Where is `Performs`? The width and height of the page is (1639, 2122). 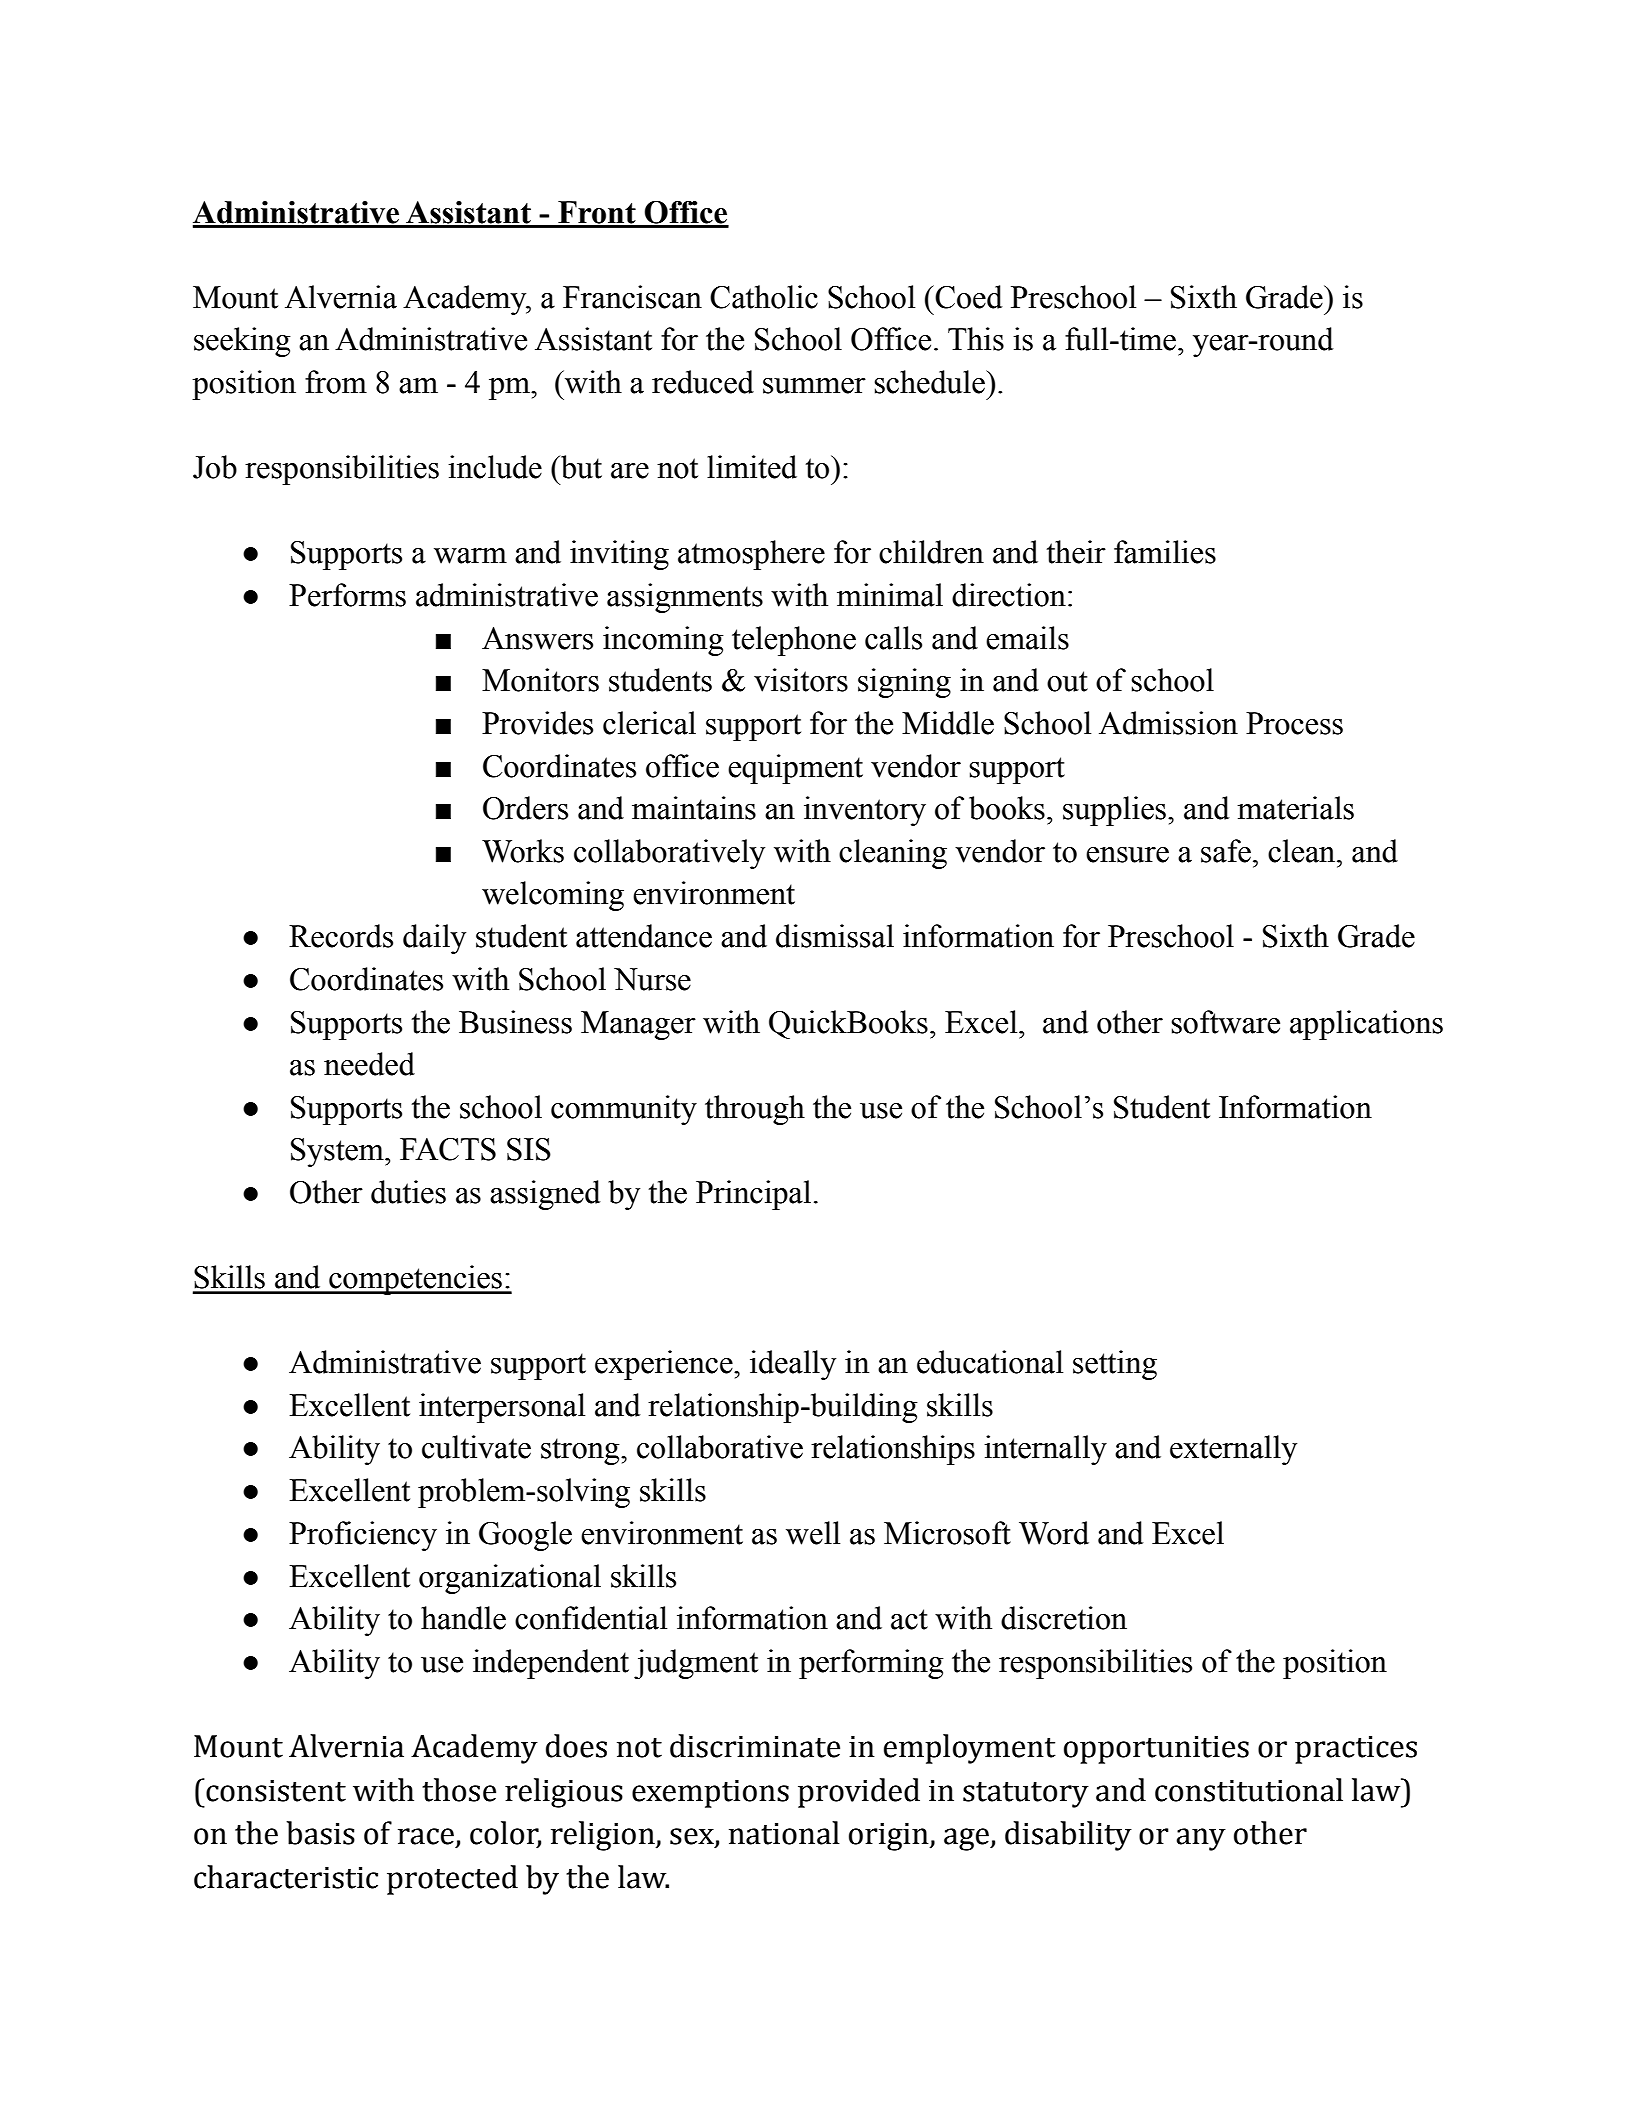
Performs is located at coordinates (347, 595).
